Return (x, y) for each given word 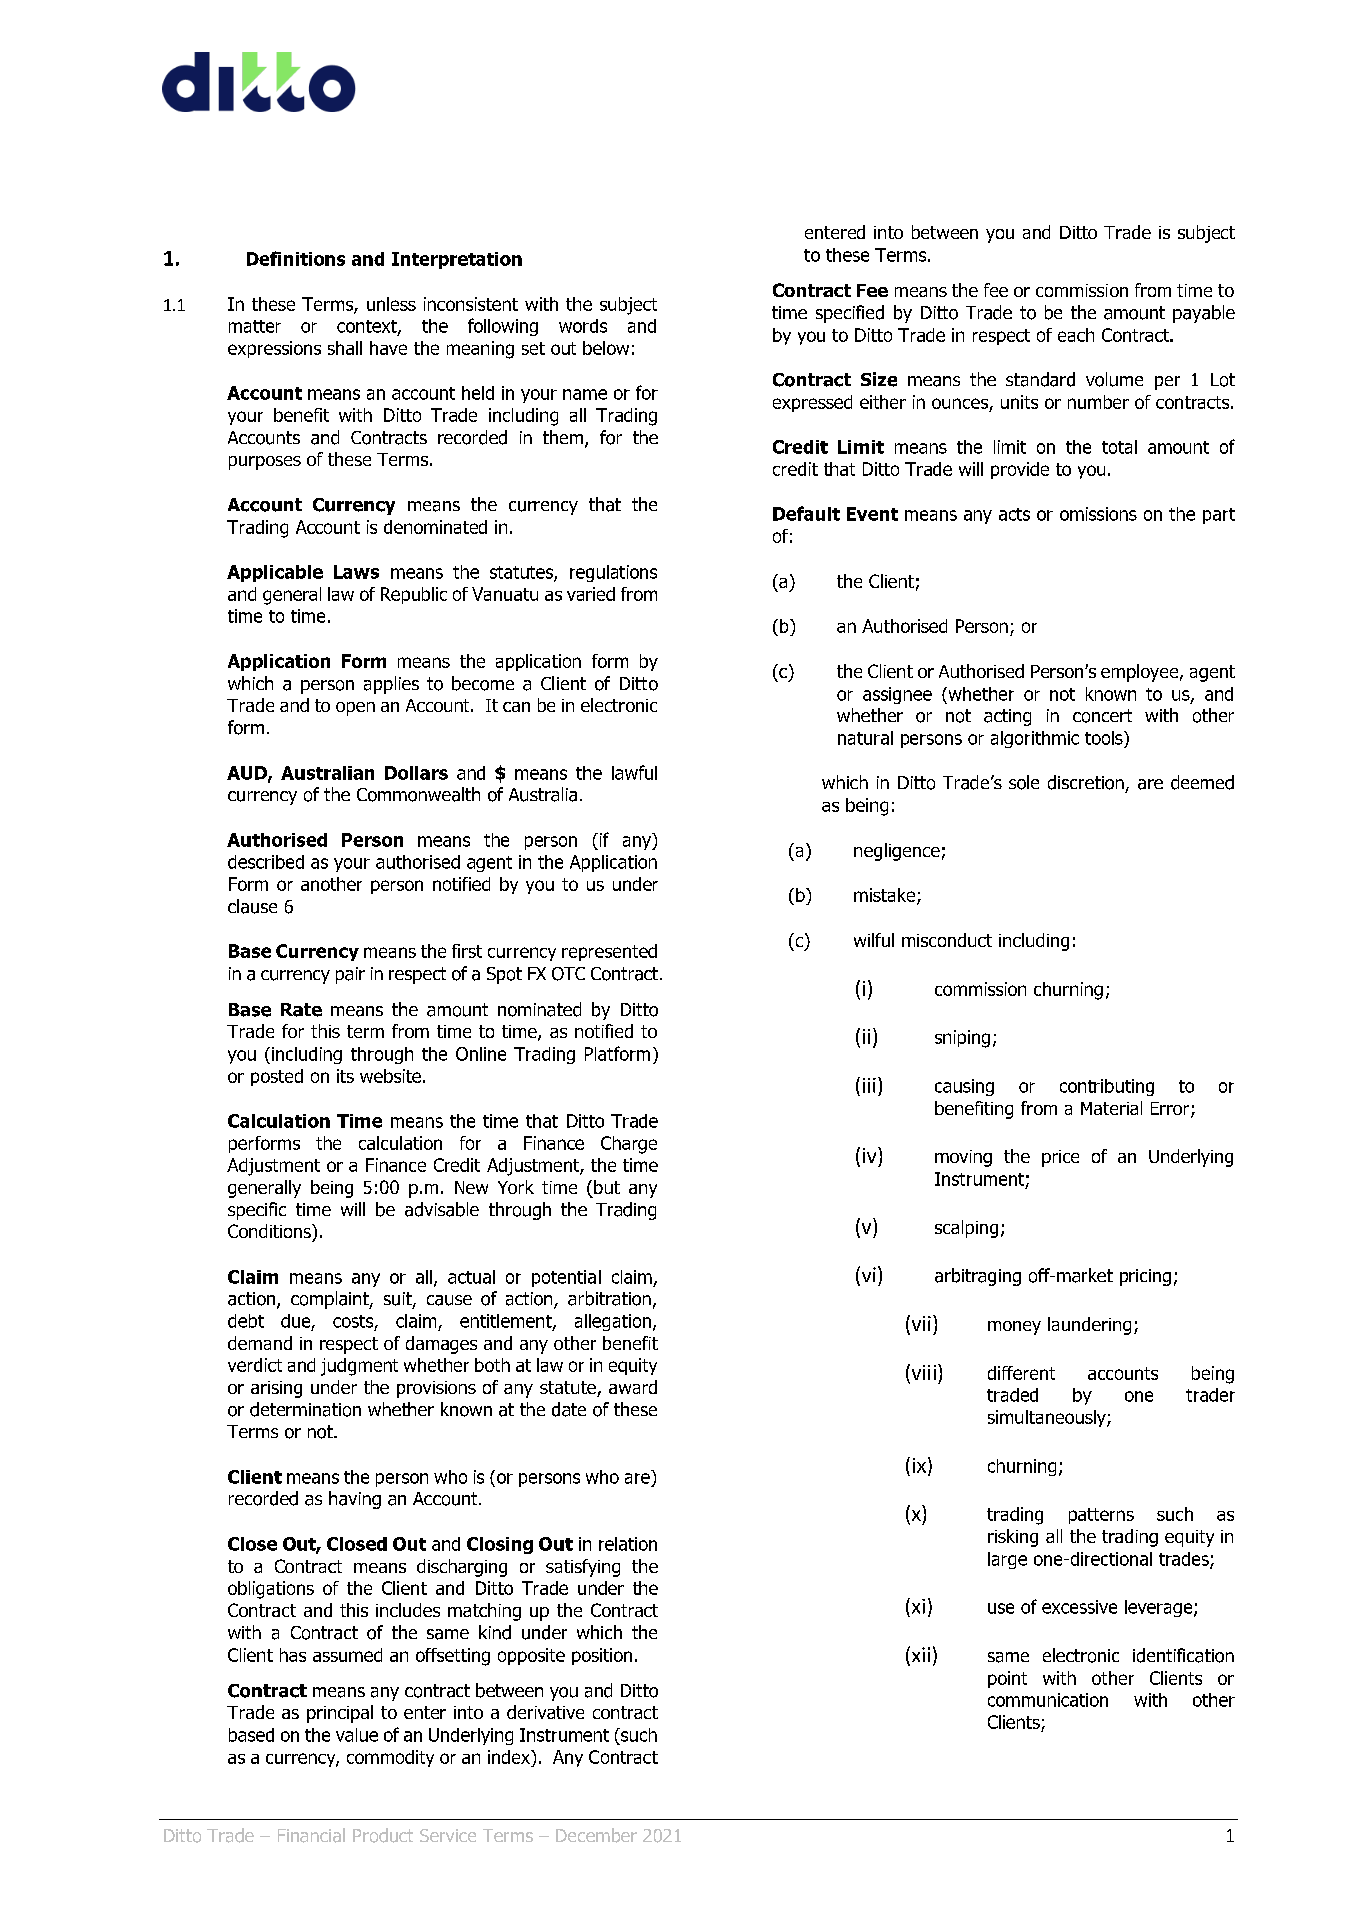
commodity (390, 1758)
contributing (1107, 1087)
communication (1048, 1700)
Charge (629, 1145)
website (390, 1076)
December (596, 1835)
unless (391, 304)
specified (850, 314)
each (1076, 335)
